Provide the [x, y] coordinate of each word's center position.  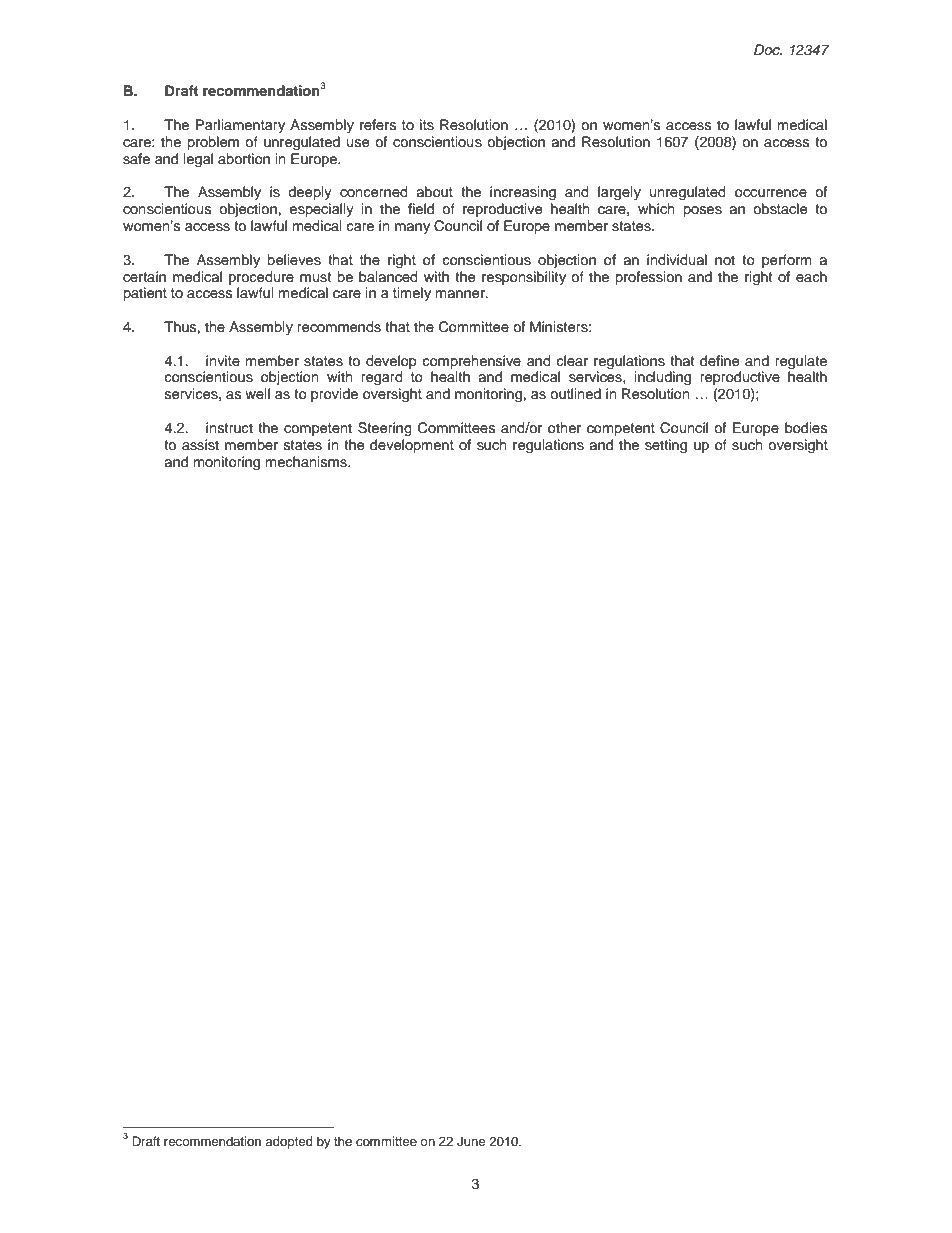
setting [666, 446]
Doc [768, 49]
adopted [289, 1142]
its [427, 125]
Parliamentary [240, 126]
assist [200, 445]
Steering [385, 429]
